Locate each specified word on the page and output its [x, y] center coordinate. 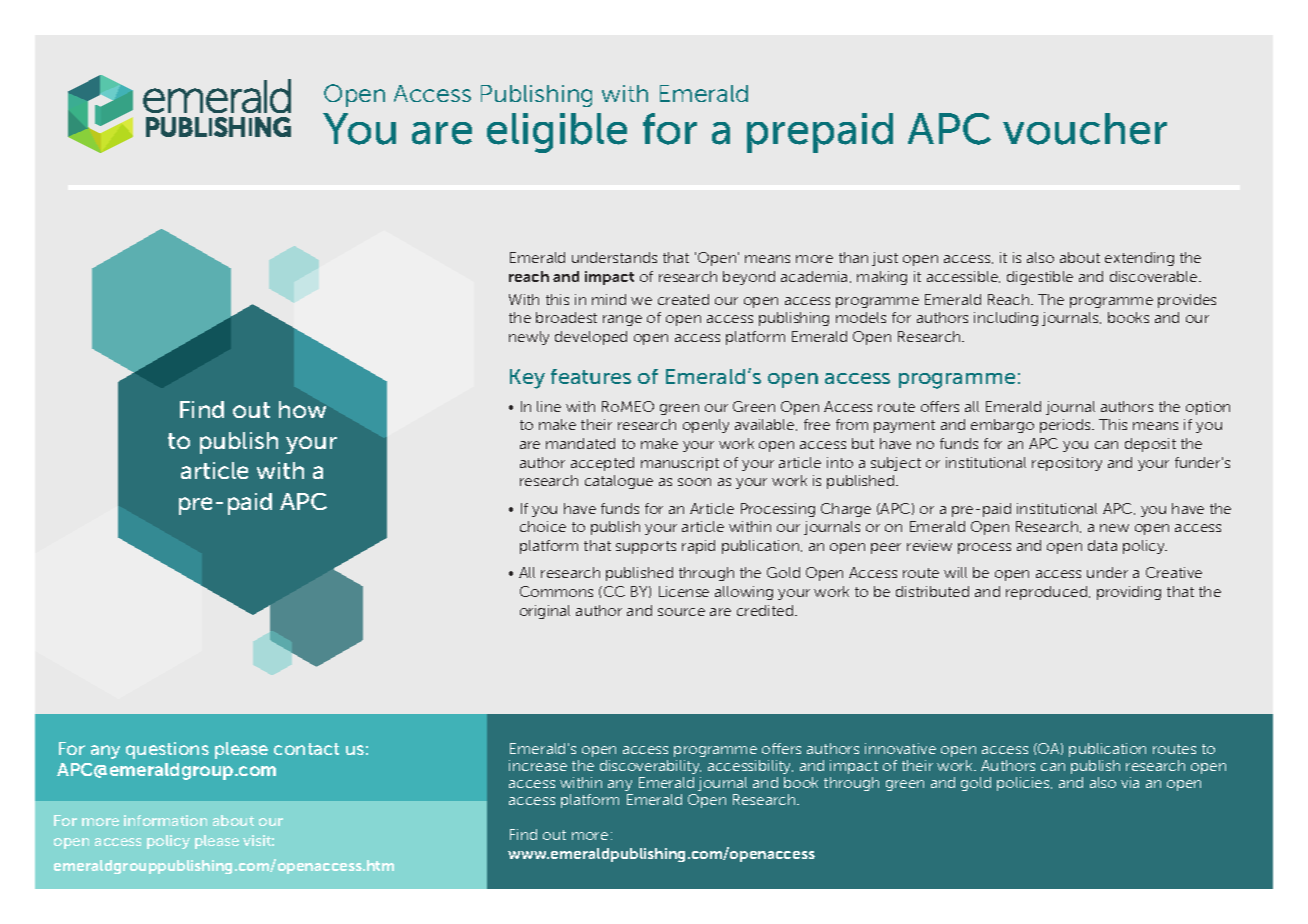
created [683, 299]
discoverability [650, 767]
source [681, 612]
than [853, 257]
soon [694, 482]
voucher [1085, 129]
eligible [557, 133]
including [1006, 319]
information [165, 820]
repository [1067, 464]
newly [529, 338]
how [302, 409]
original [545, 612]
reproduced [1048, 593]
